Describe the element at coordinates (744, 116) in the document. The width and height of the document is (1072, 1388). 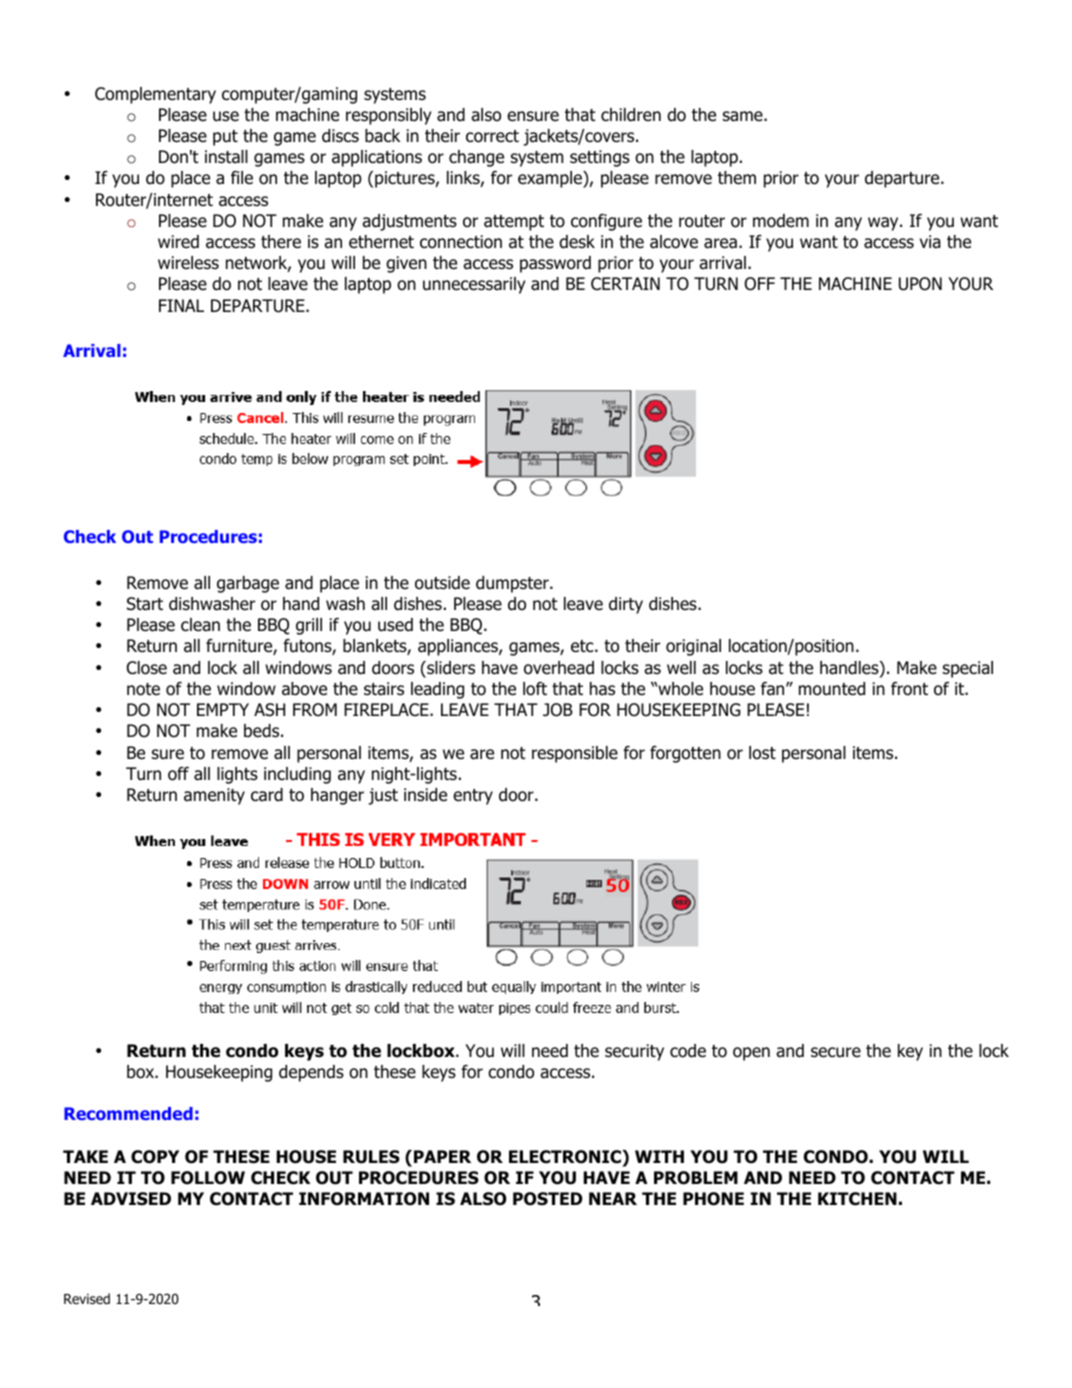
I see `same` at that location.
